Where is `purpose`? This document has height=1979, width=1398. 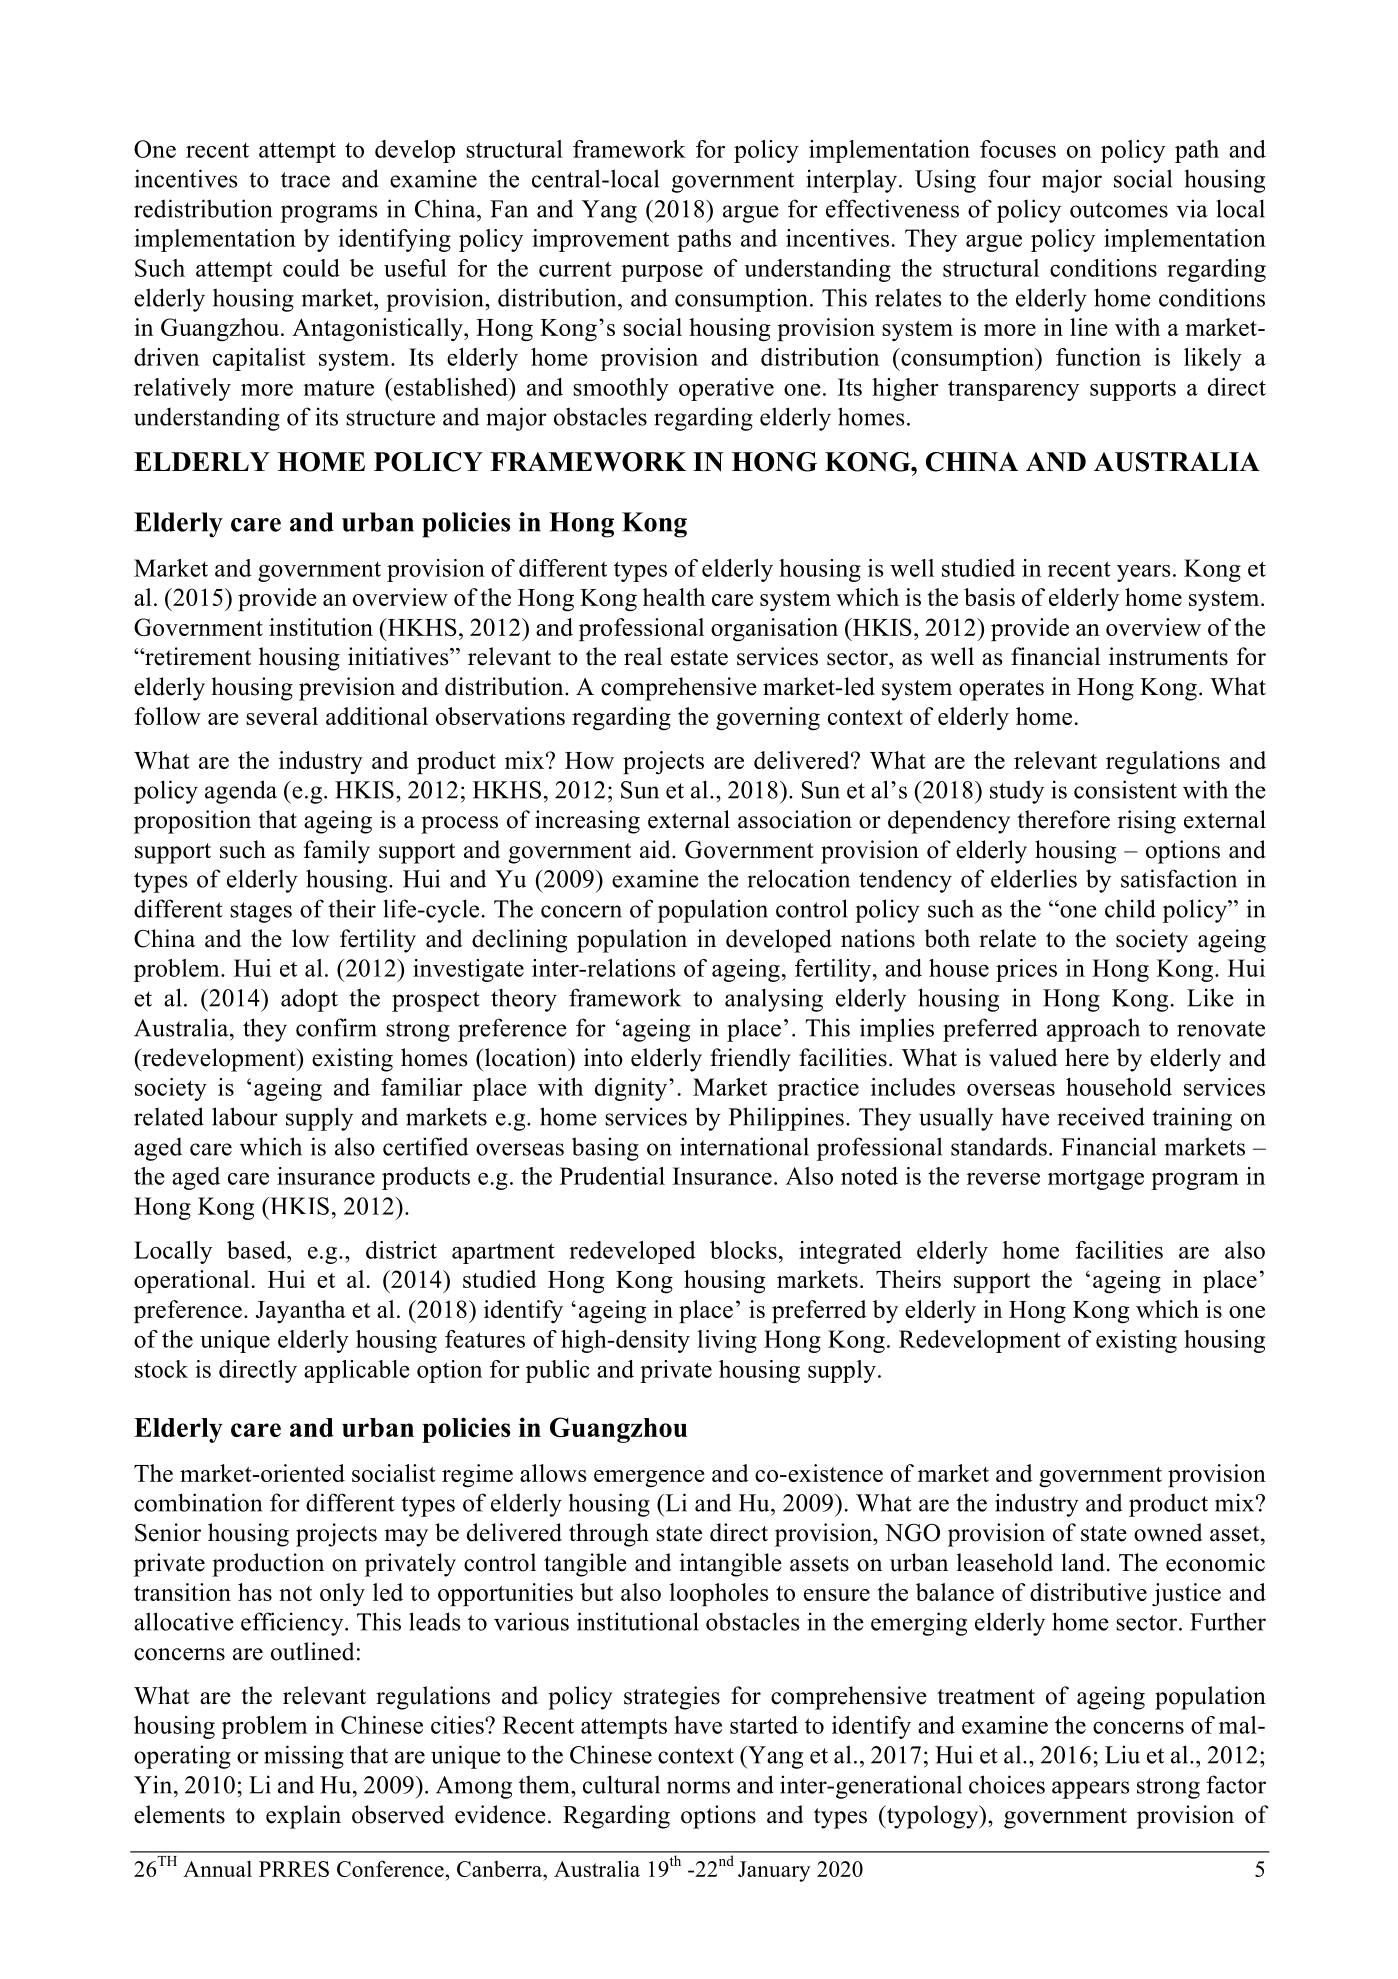
purpose is located at coordinates (662, 273).
